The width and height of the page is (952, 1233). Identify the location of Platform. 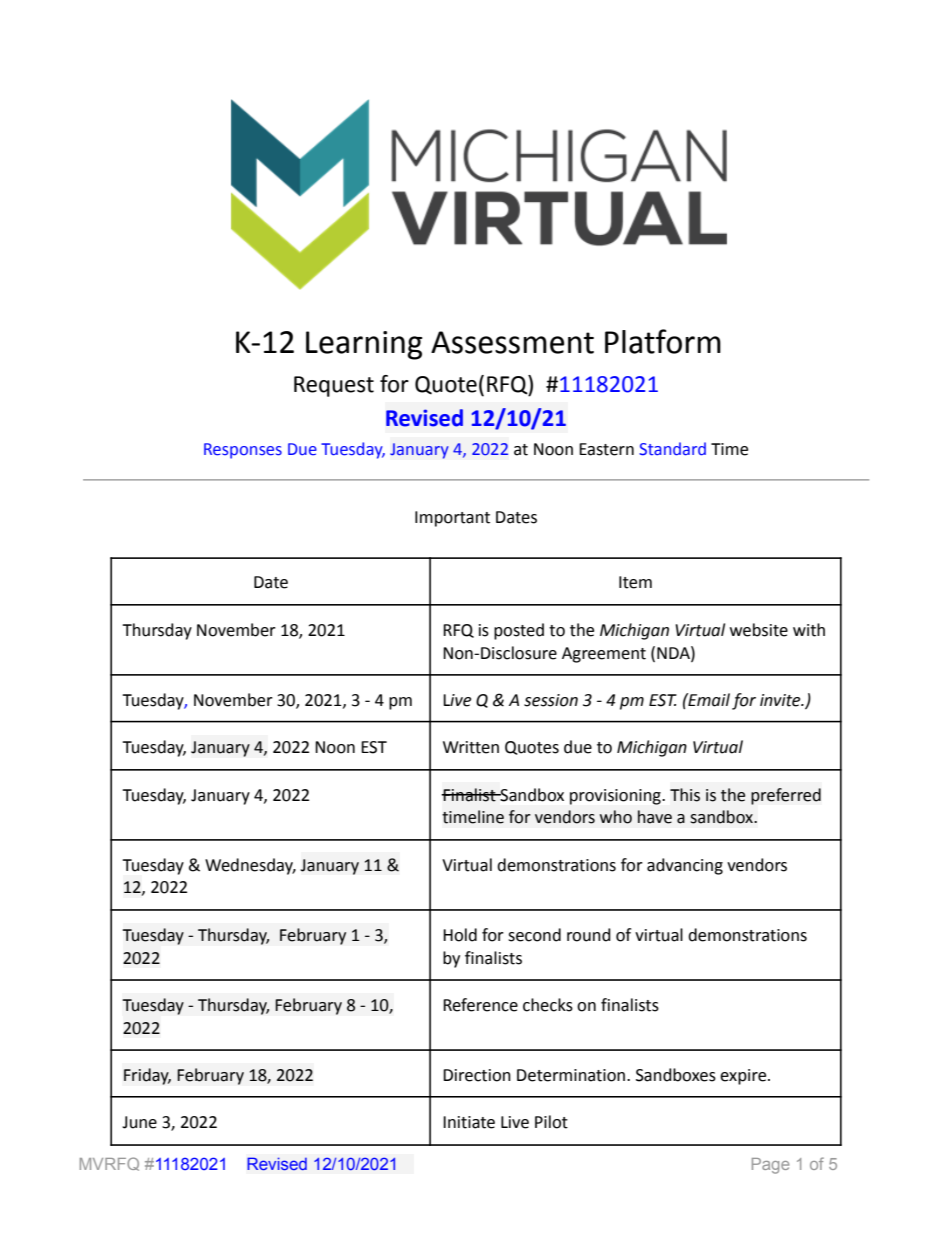
(663, 341).
